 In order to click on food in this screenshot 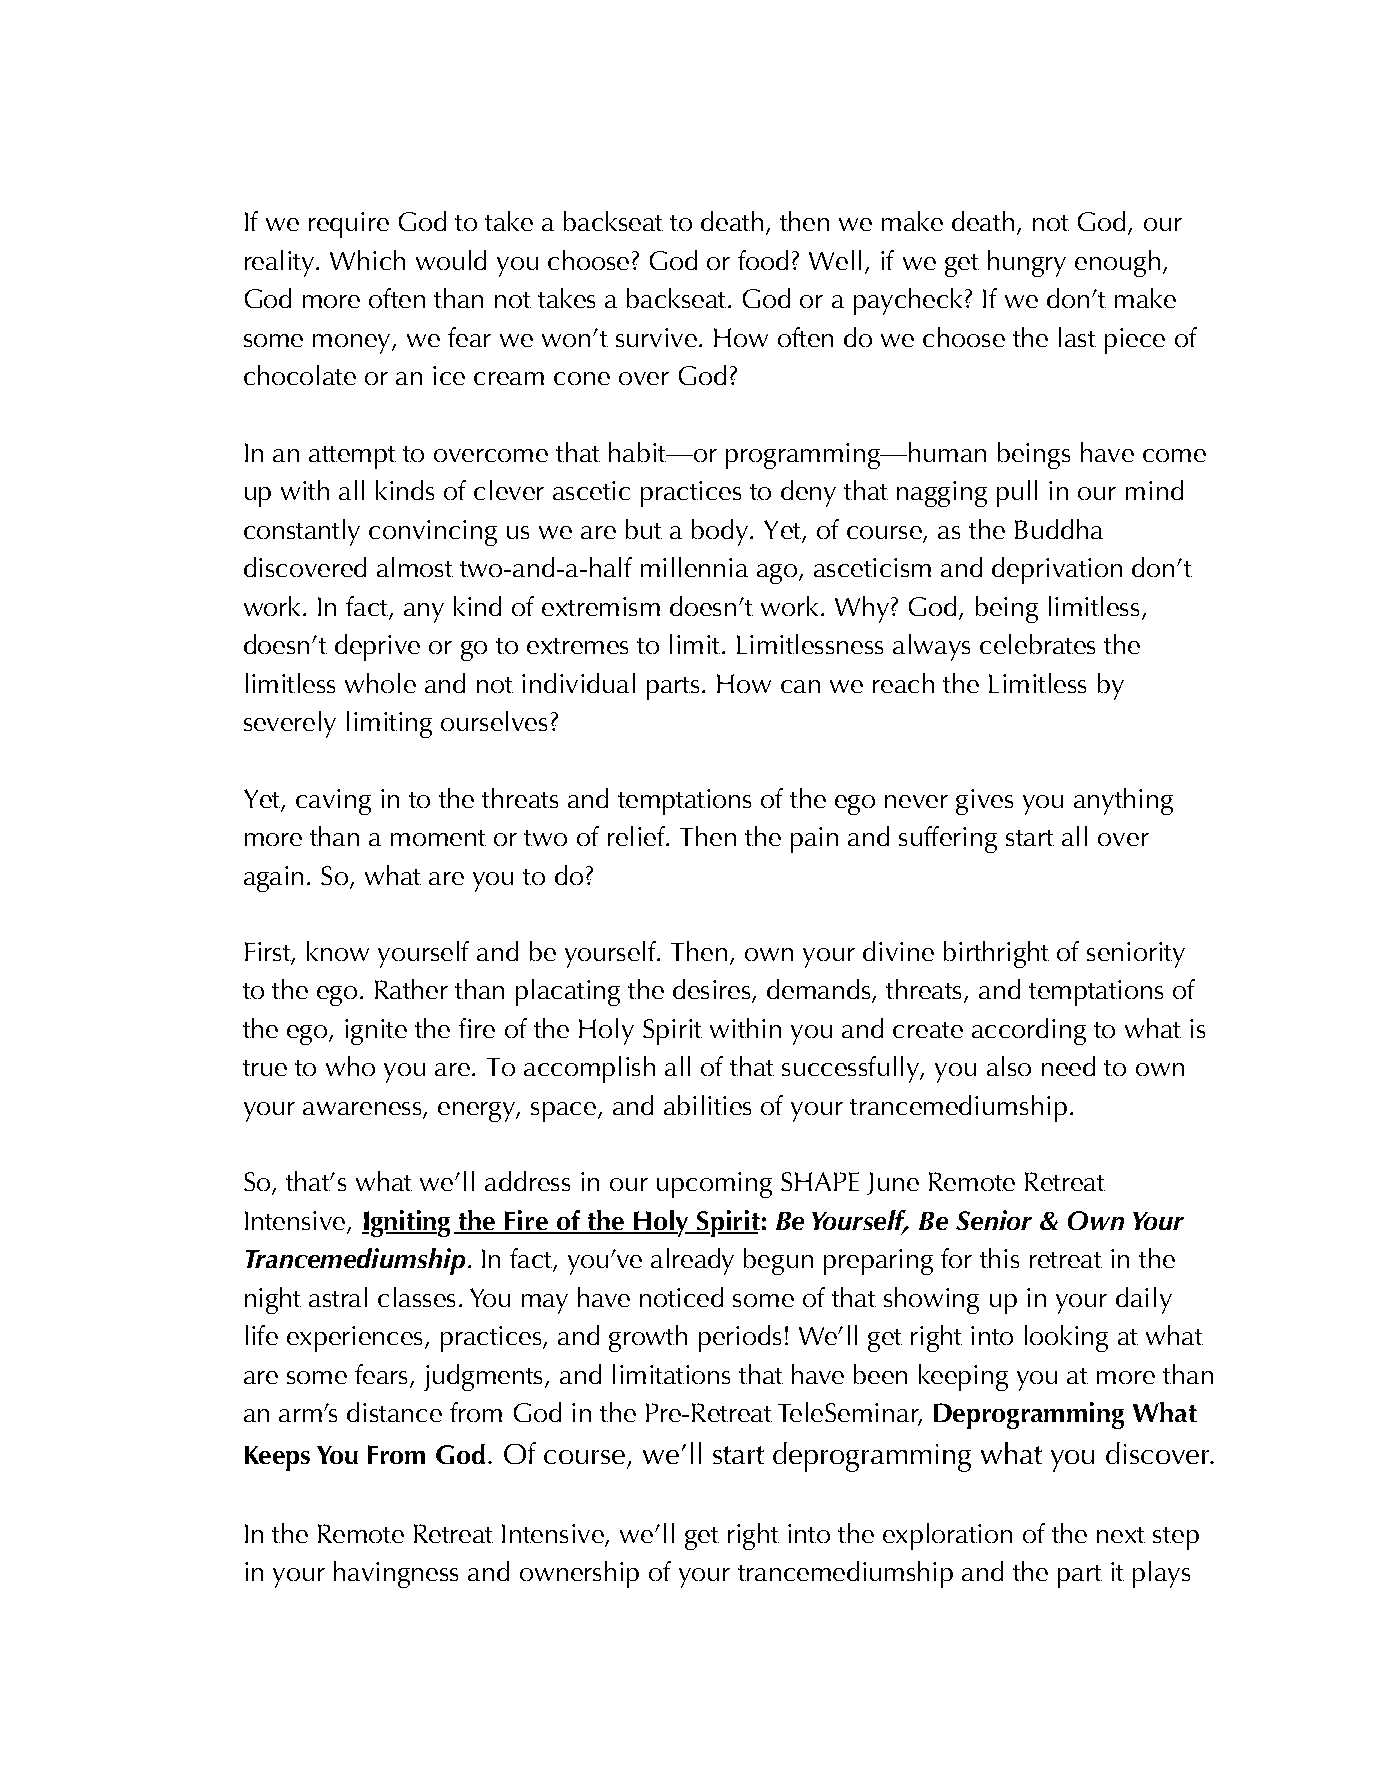, I will do `click(763, 260)`.
